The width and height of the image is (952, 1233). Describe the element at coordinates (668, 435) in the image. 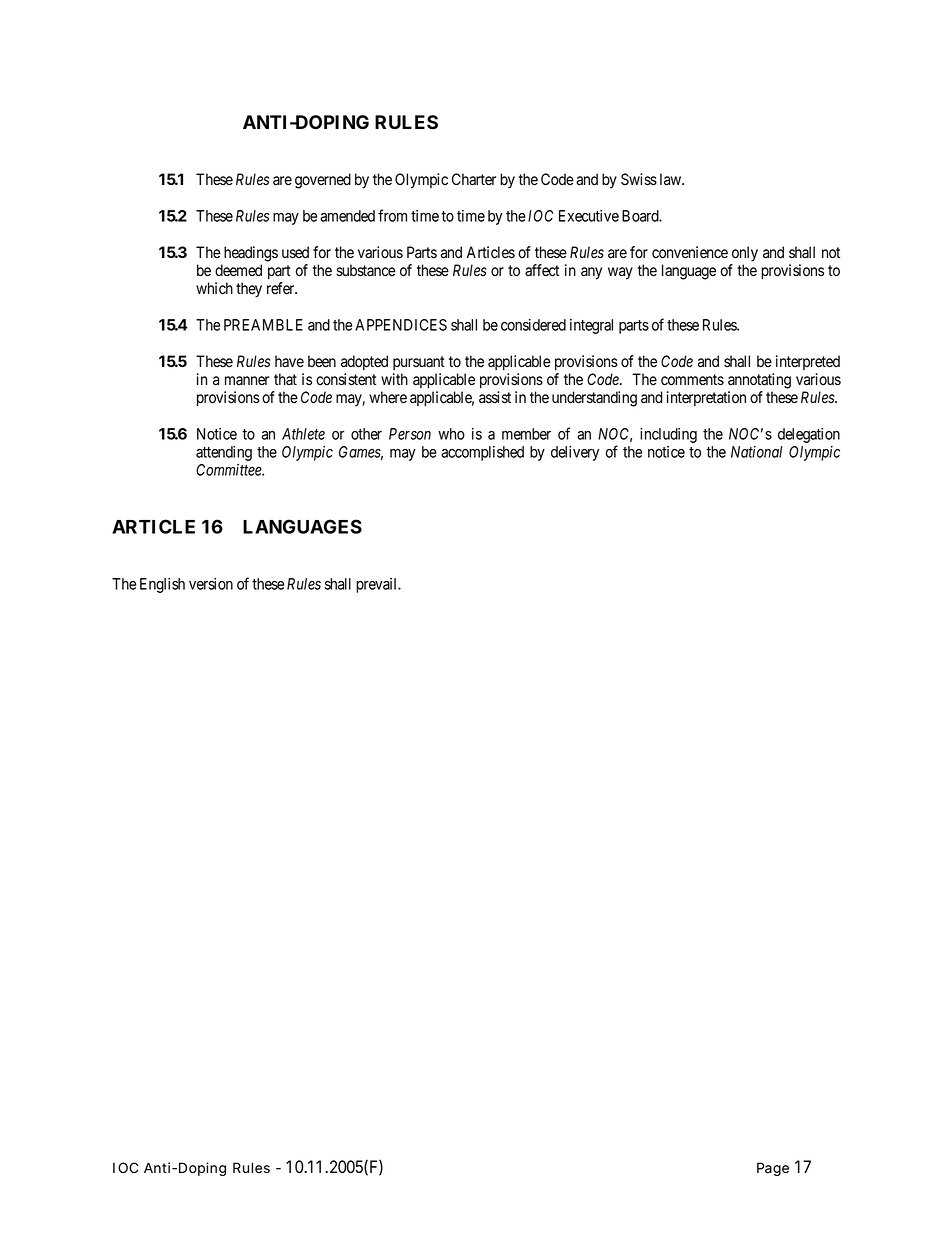

I see `including` at that location.
